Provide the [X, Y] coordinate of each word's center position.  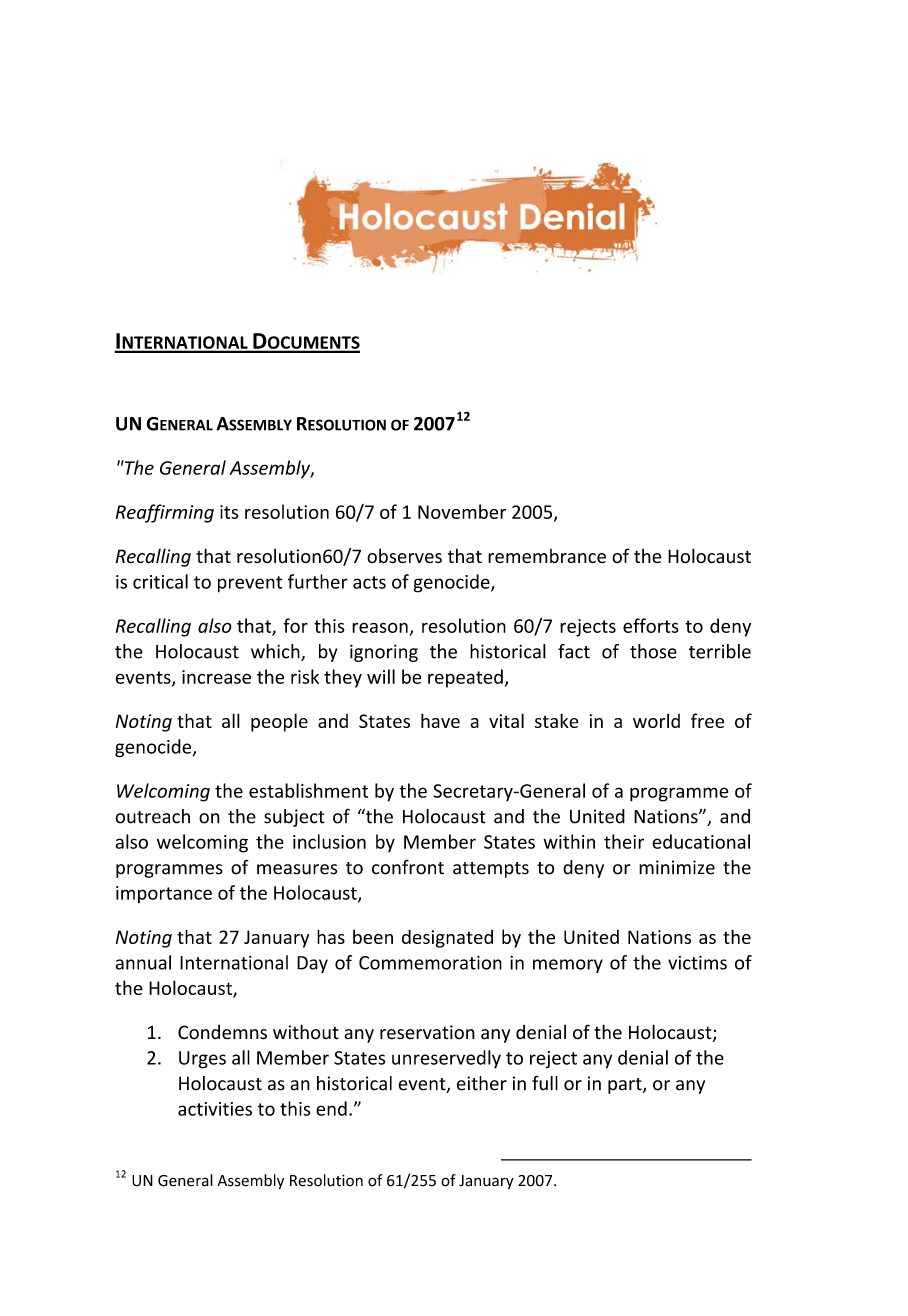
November [462, 511]
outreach [152, 816]
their [624, 841]
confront [408, 867]
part [626, 1086]
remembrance [547, 556]
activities [215, 1109]
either [482, 1083]
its [229, 512]
